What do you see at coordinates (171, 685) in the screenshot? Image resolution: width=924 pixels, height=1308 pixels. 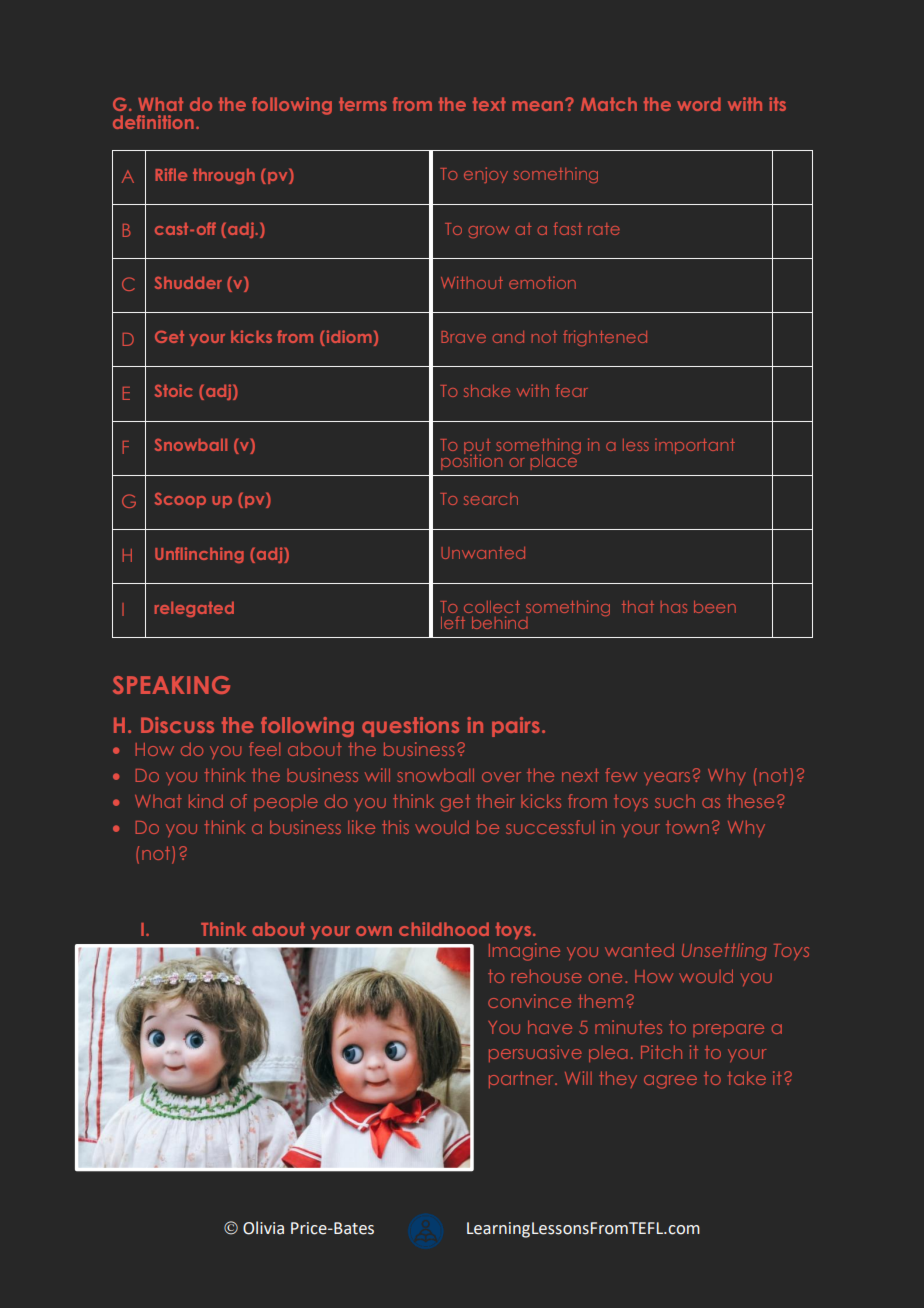 I see `SPEAKING` at bounding box center [171, 685].
